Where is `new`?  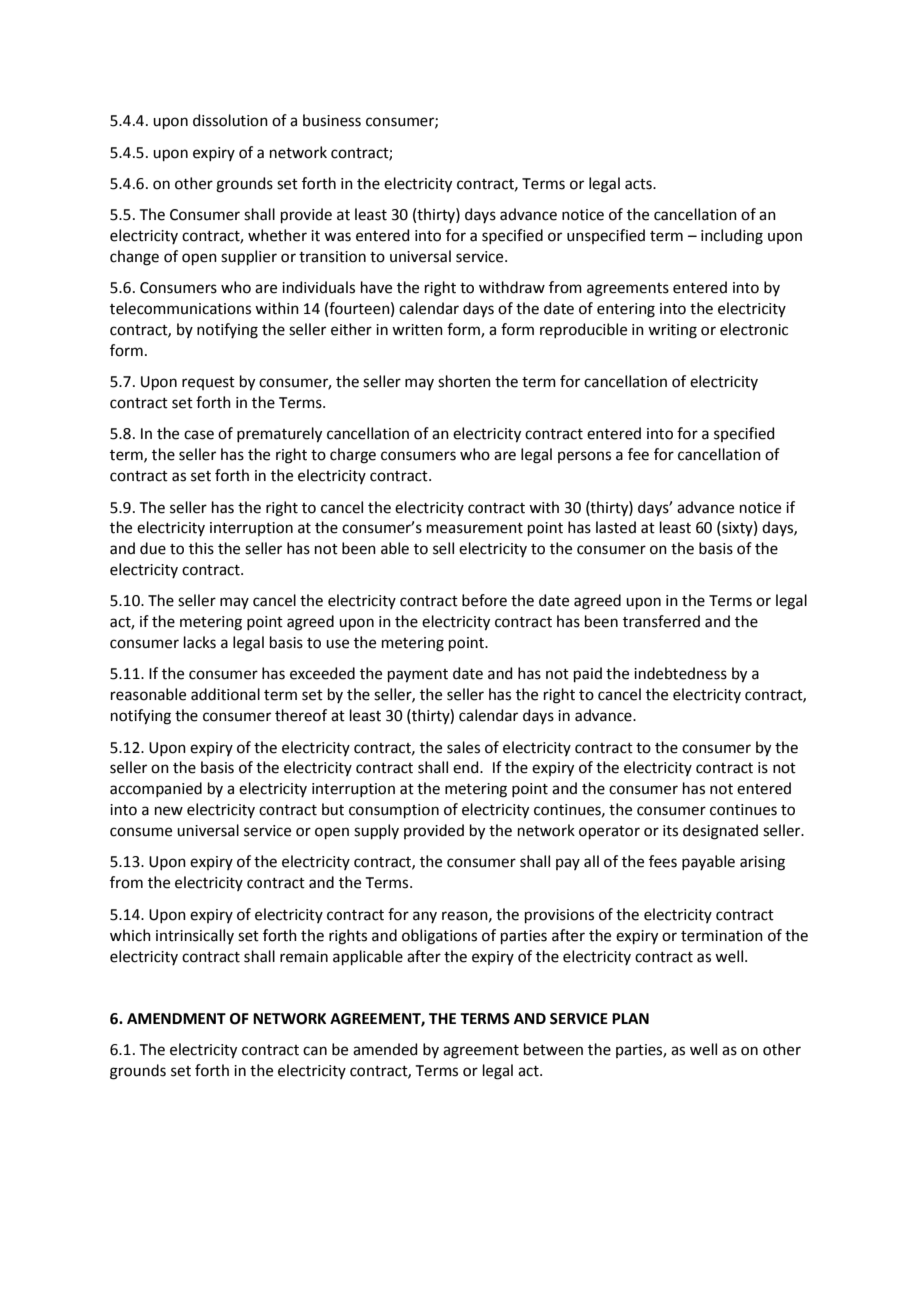 new is located at coordinates (169, 811).
